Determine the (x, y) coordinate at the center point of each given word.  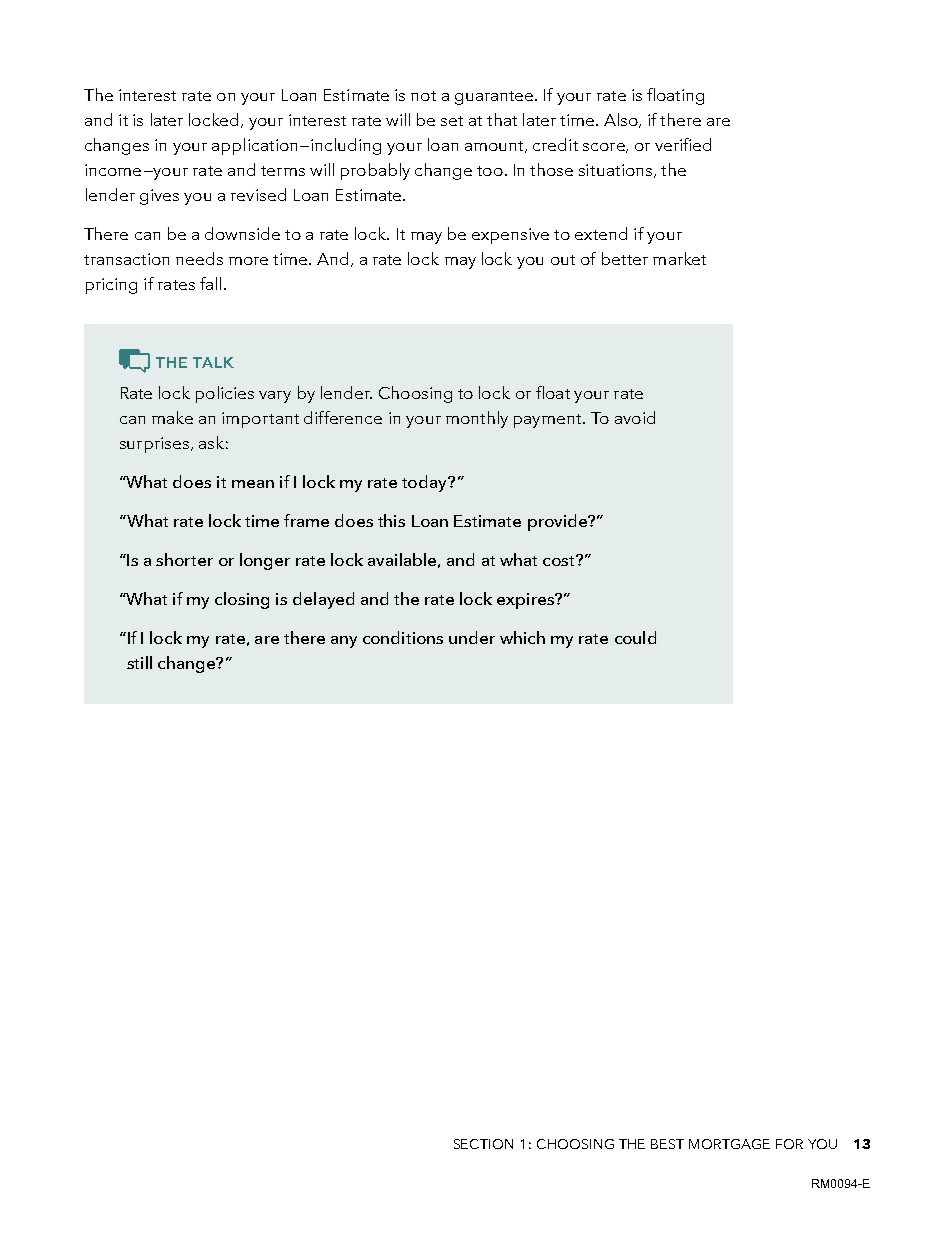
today (426, 483)
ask (211, 442)
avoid (635, 417)
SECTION (483, 1144)
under (472, 637)
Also (622, 120)
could (635, 637)
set (452, 121)
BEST (667, 1144)
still (139, 662)
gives (159, 197)
